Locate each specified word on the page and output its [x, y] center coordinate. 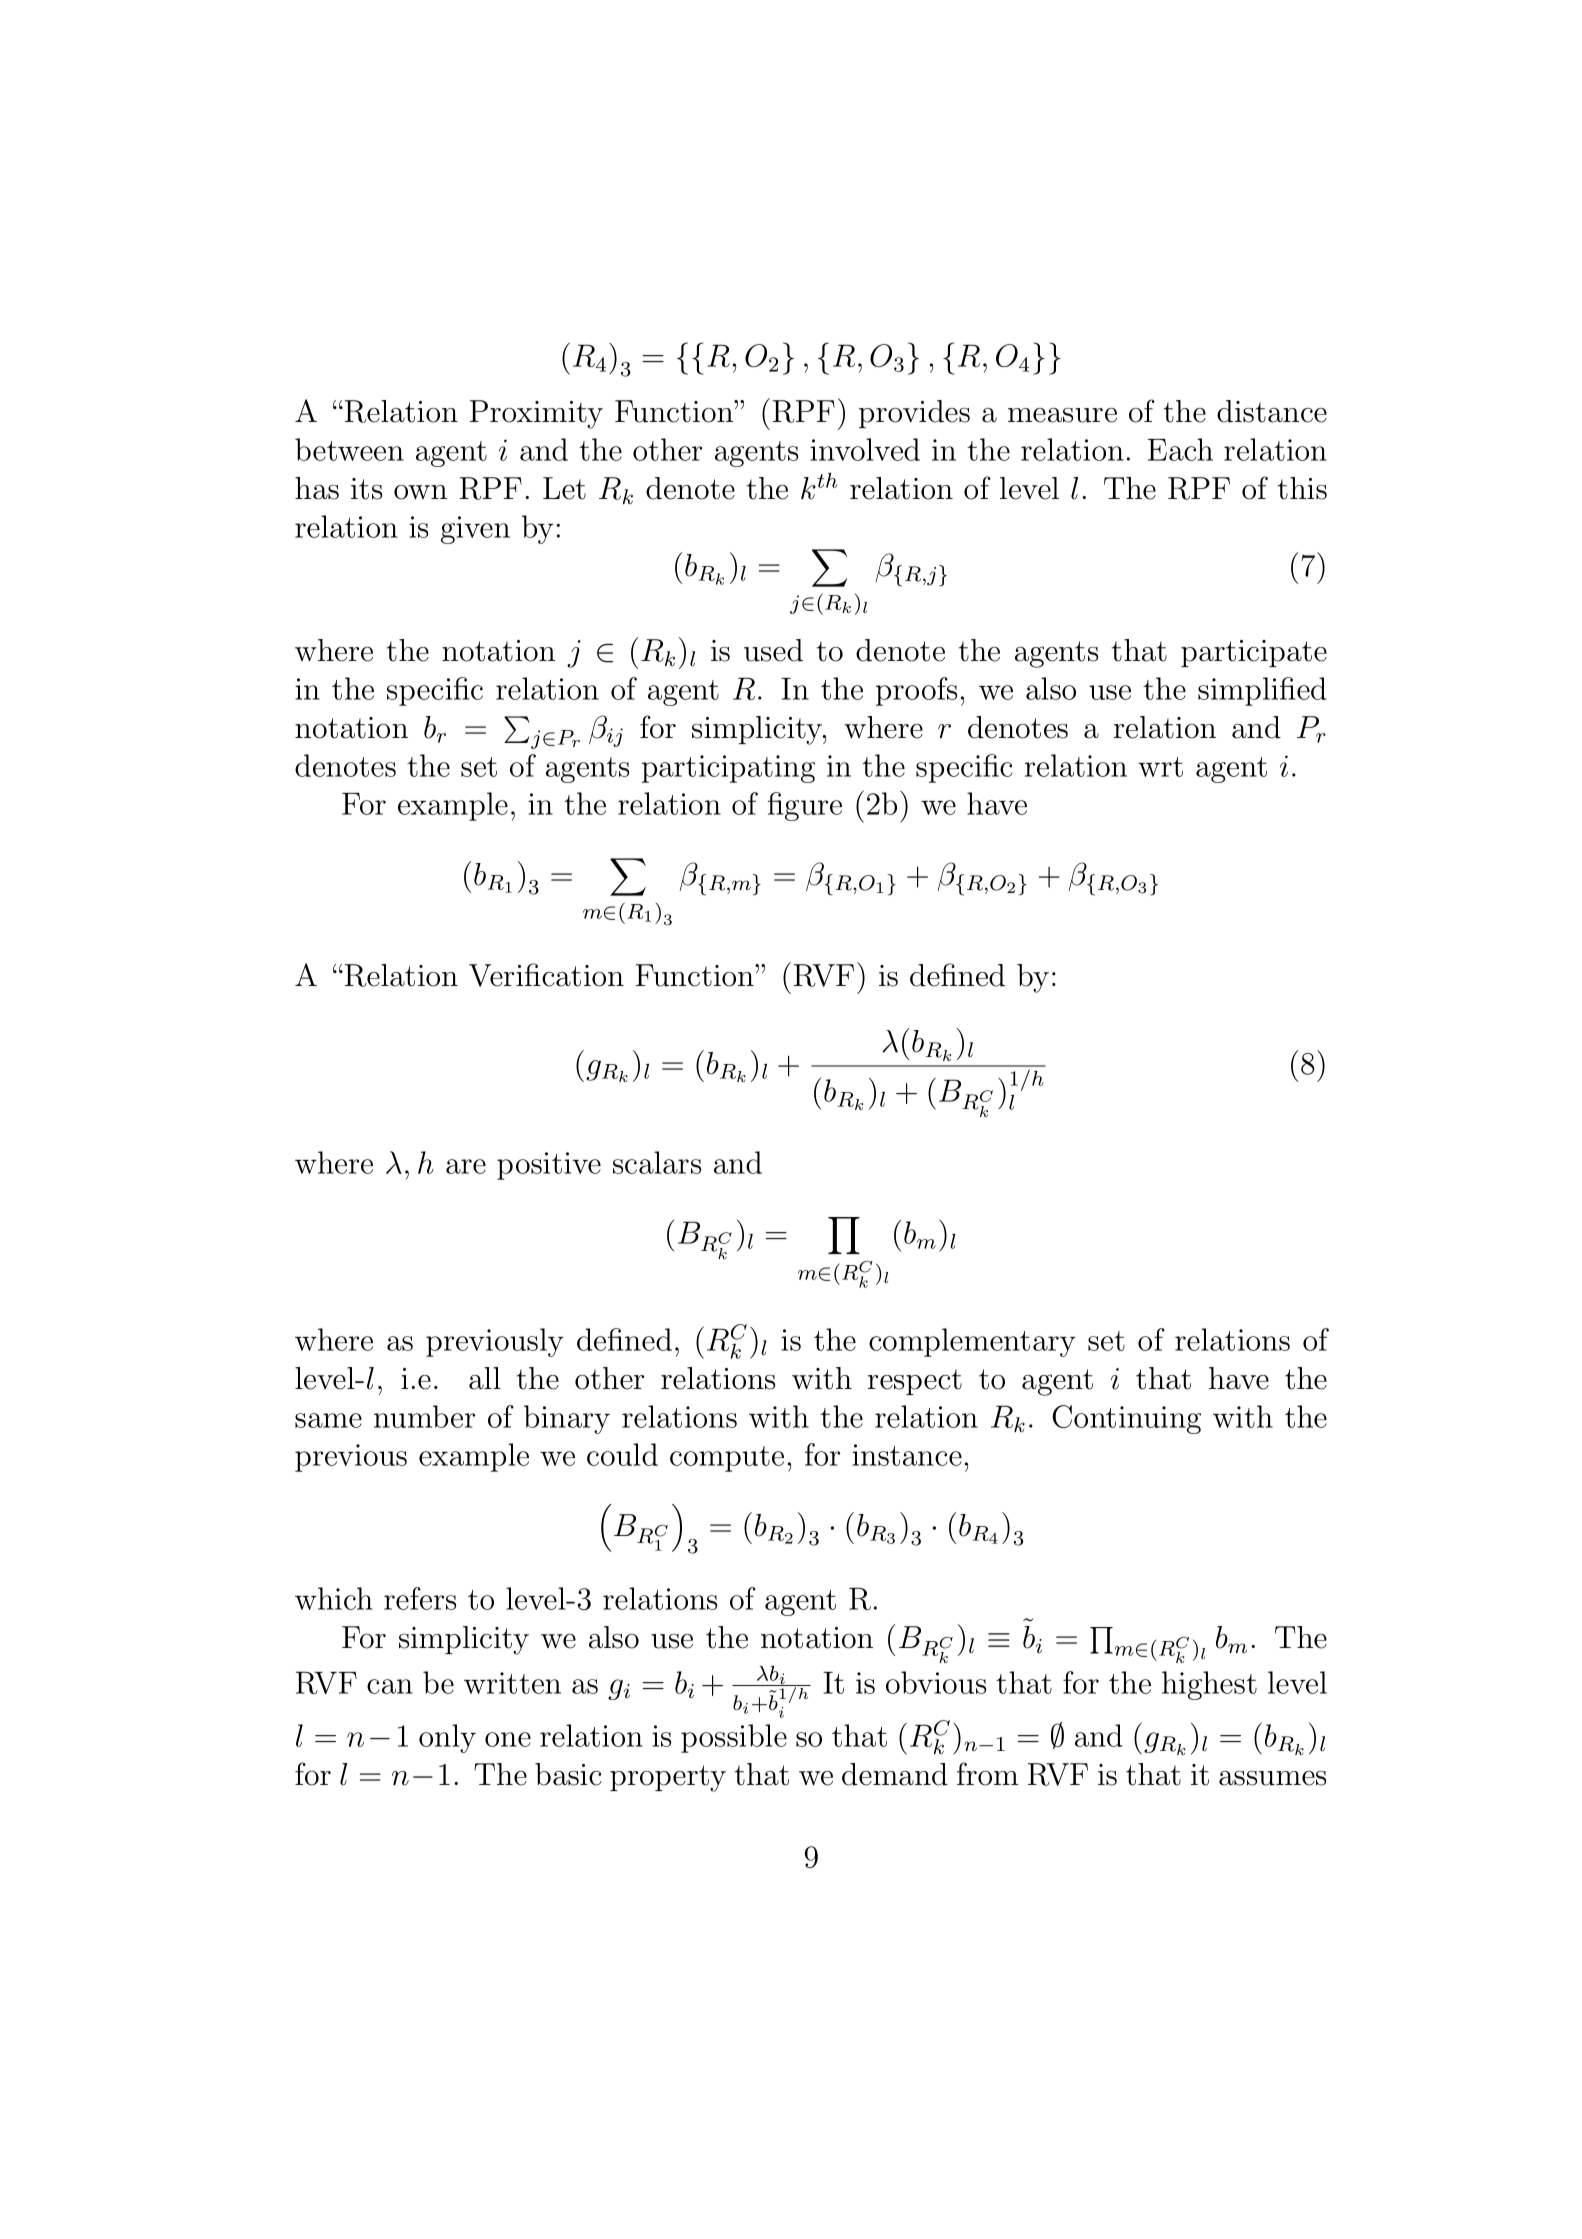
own [420, 492]
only [447, 1738]
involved [865, 449]
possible [734, 1738]
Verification [546, 975]
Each [1180, 449]
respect [915, 1382]
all [485, 1378]
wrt [1160, 767]
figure [805, 806]
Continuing [1126, 1419]
